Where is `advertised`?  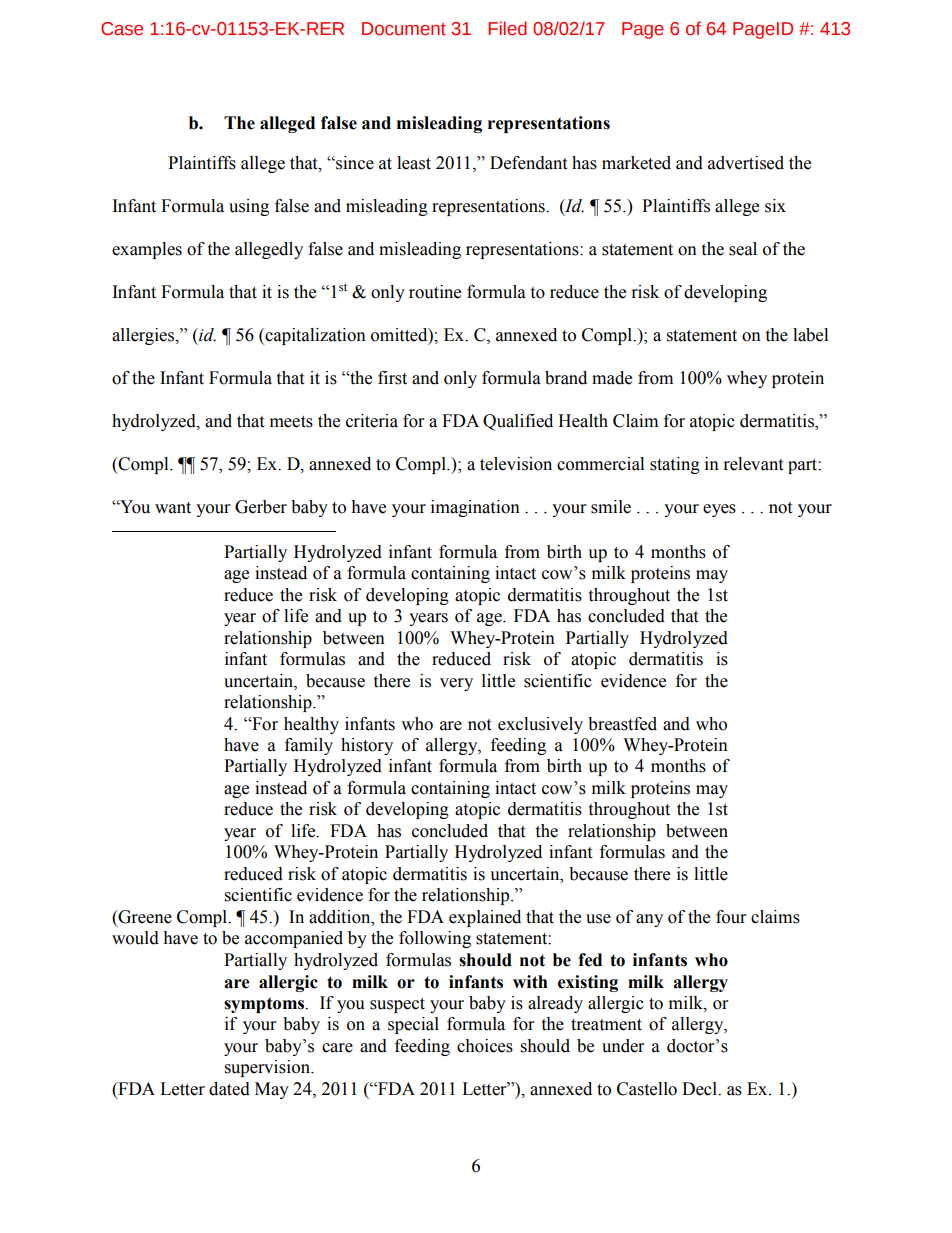 advertised is located at coordinates (746, 163).
